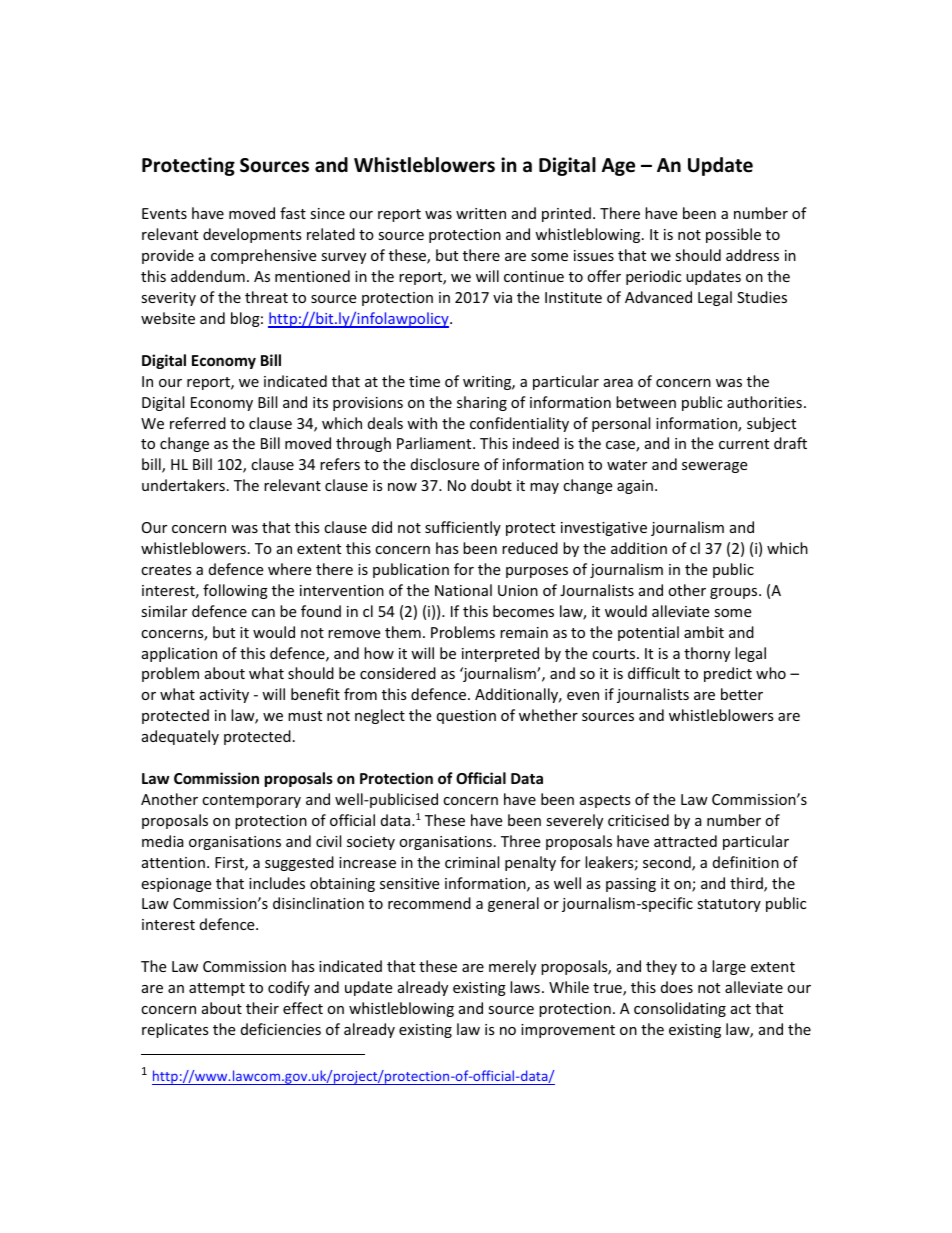  I want to click on ambit, so click(704, 632).
